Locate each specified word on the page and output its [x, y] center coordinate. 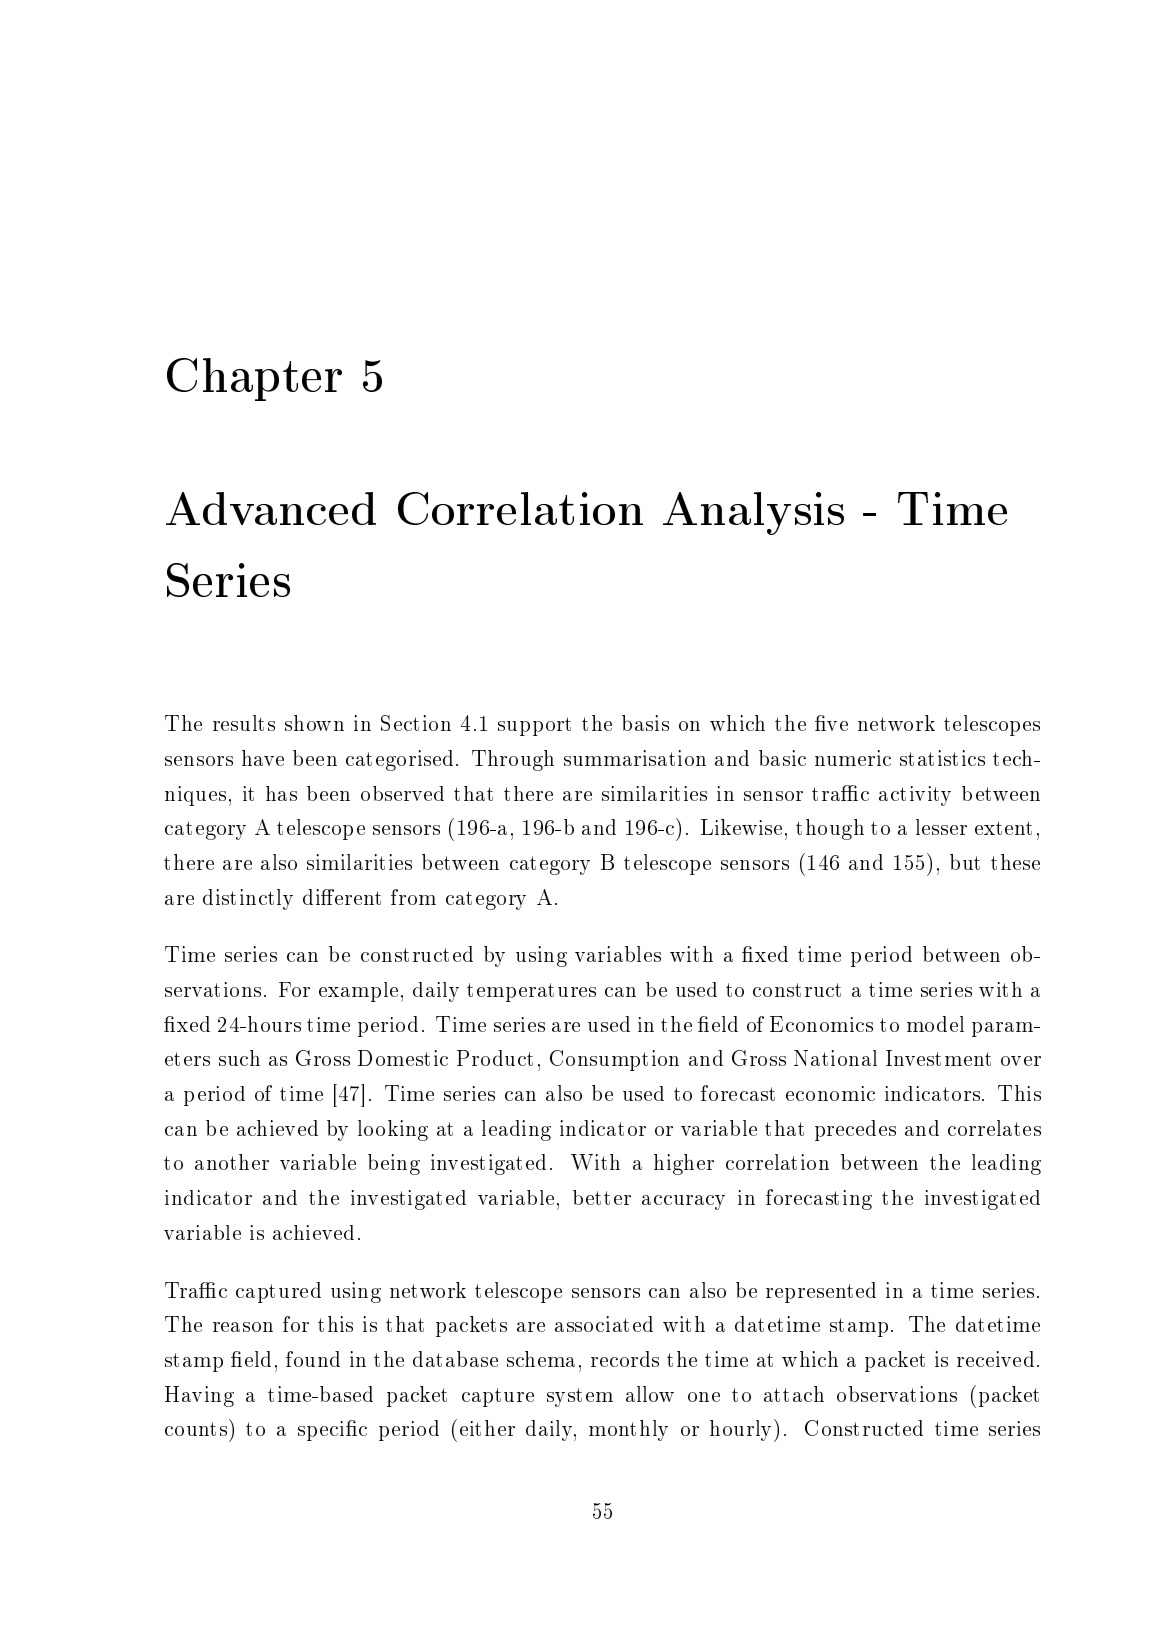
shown [314, 723]
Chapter [254, 379]
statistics [942, 758]
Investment [938, 1058]
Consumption [614, 1060]
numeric [853, 758]
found [313, 1359]
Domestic [403, 1058]
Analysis [753, 513]
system [580, 1397]
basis [645, 723]
